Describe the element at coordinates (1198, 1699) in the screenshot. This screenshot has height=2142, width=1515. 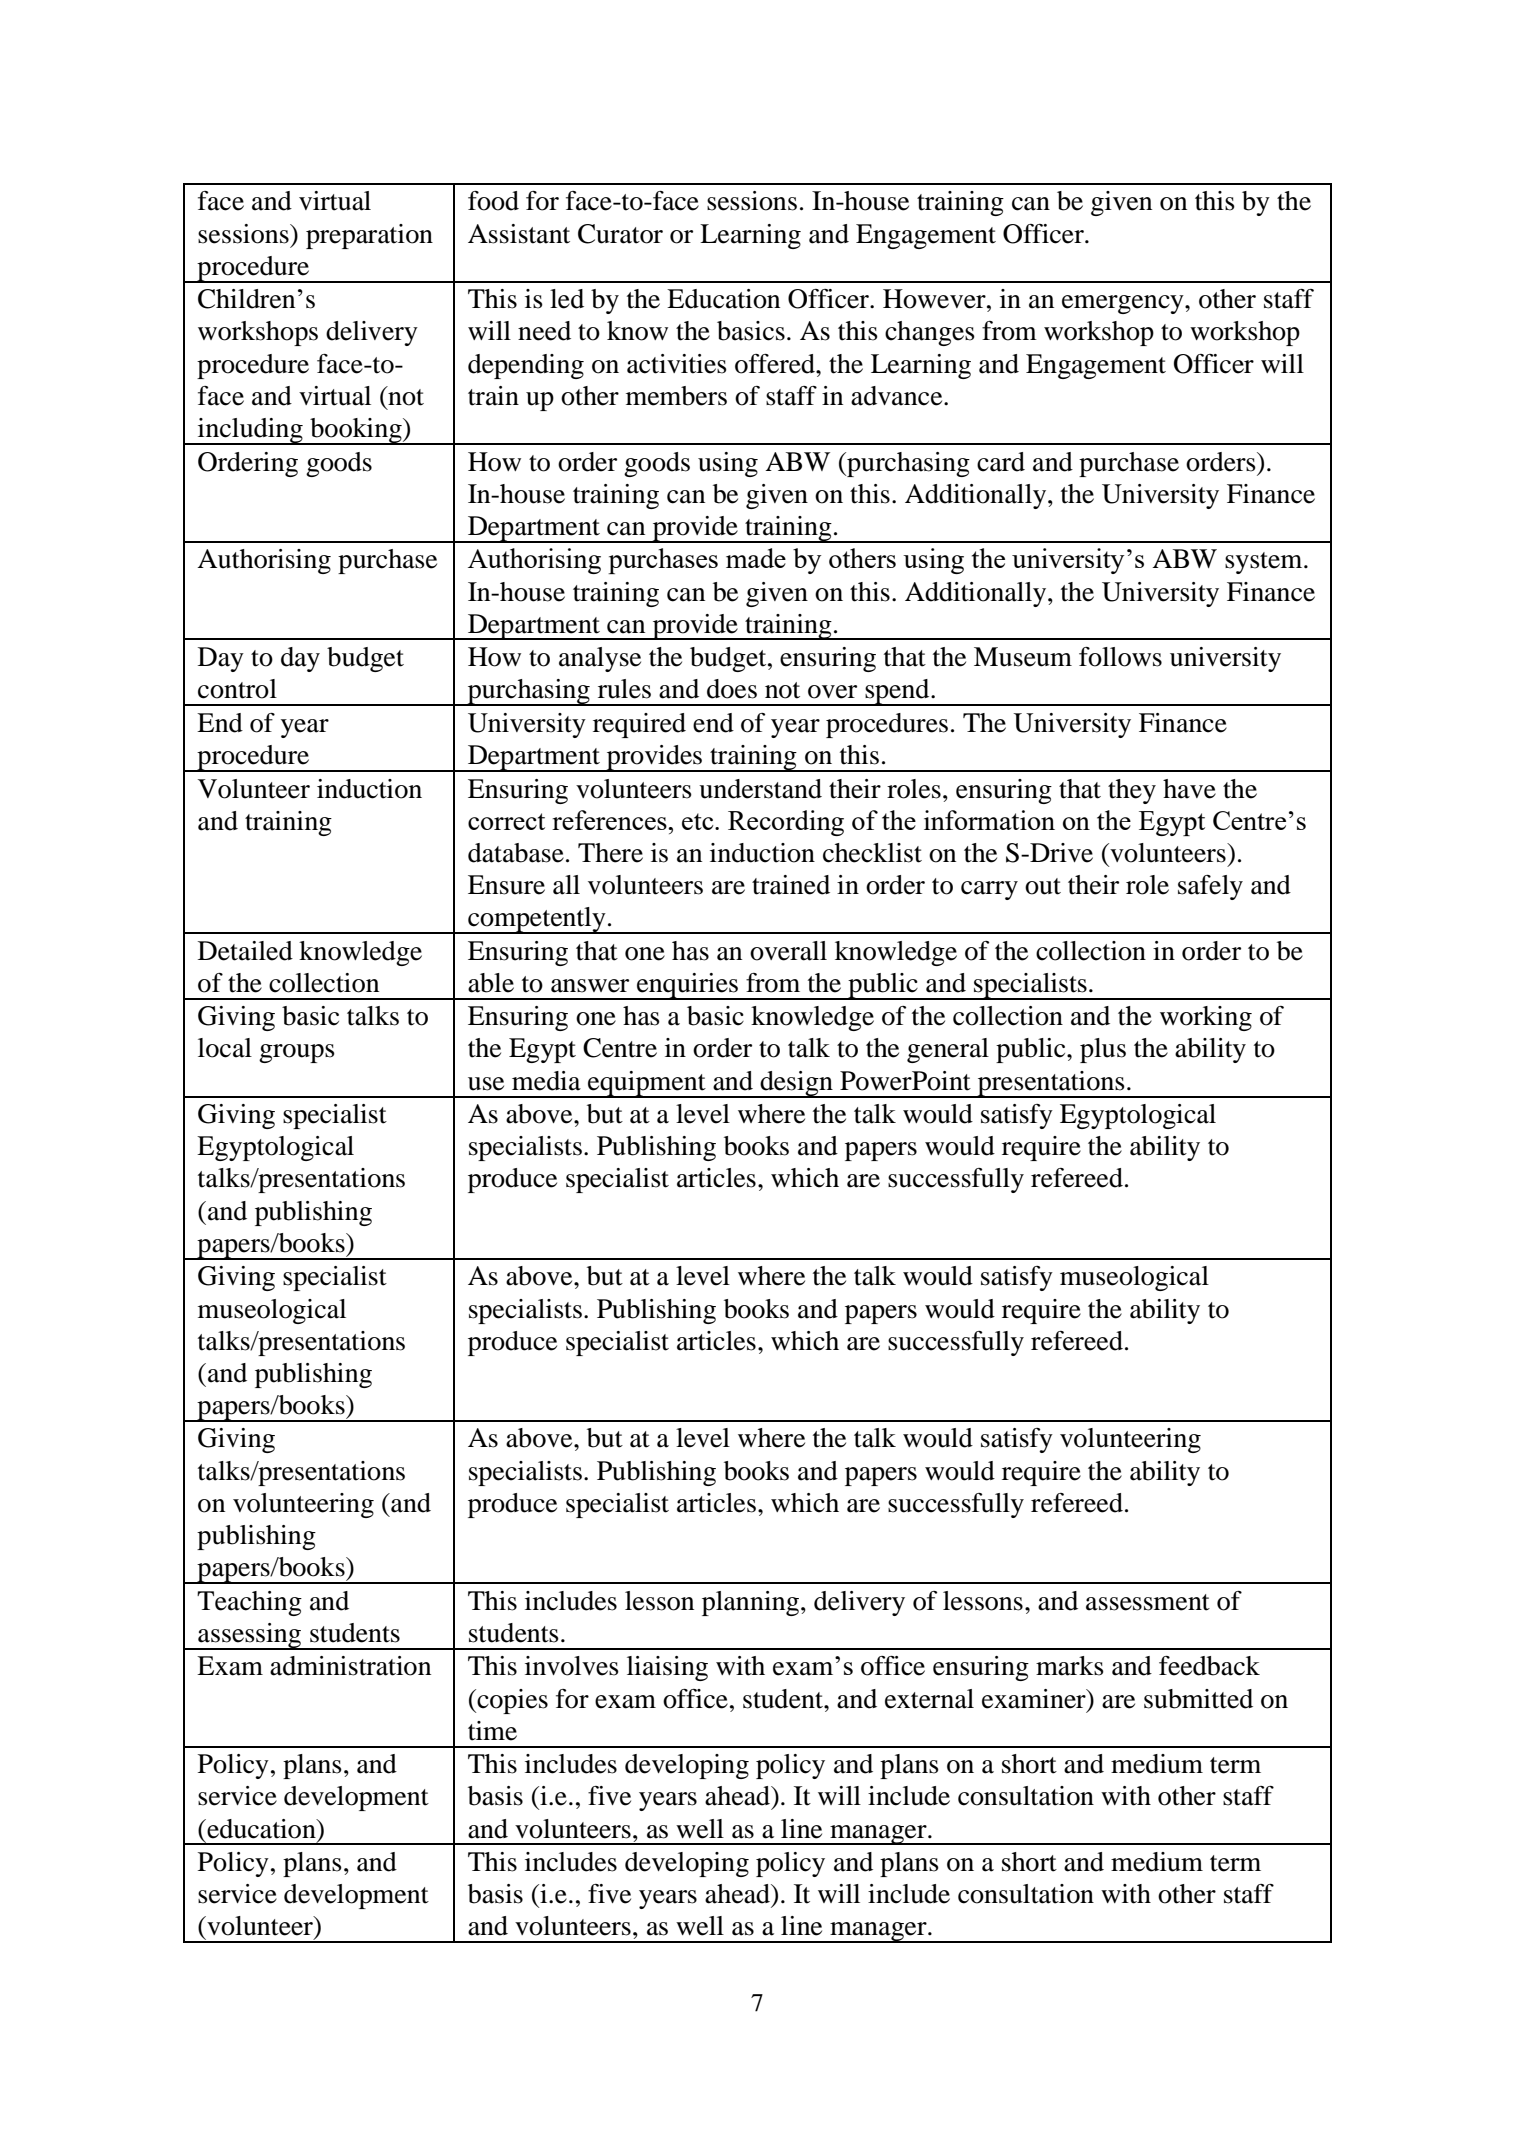
I see `submitted` at that location.
